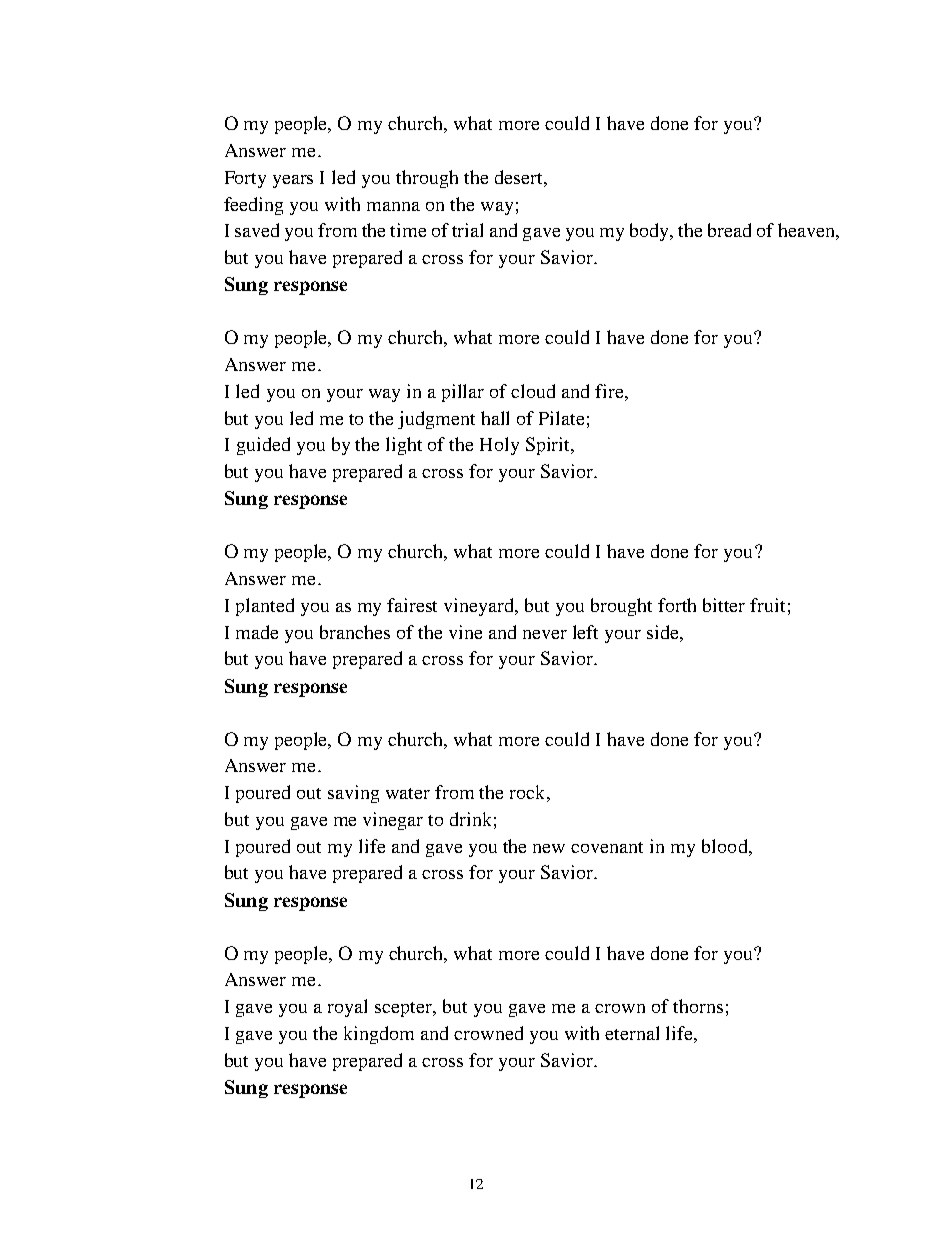  I want to click on blood, so click(726, 846).
